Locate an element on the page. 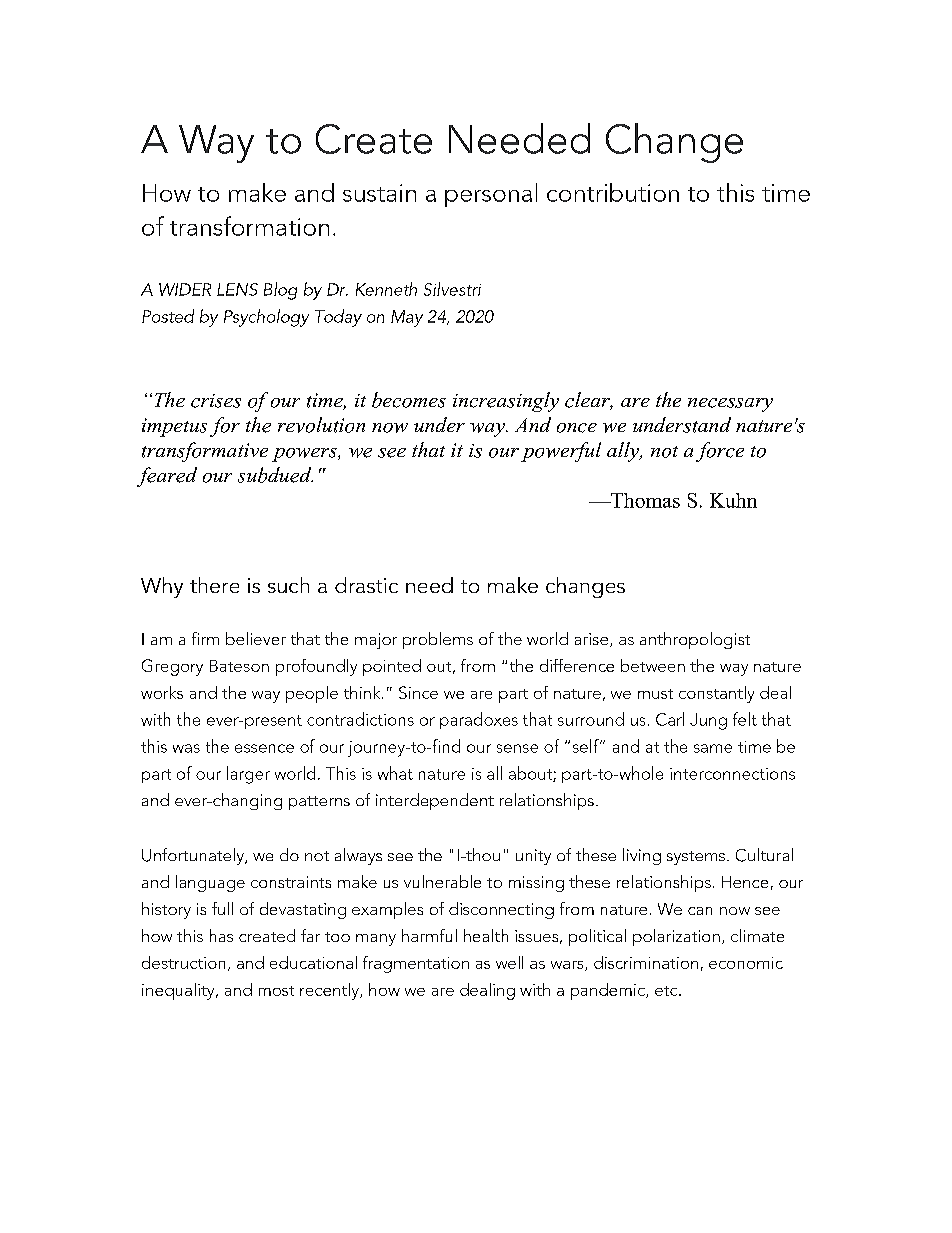  essence is located at coordinates (264, 748).
